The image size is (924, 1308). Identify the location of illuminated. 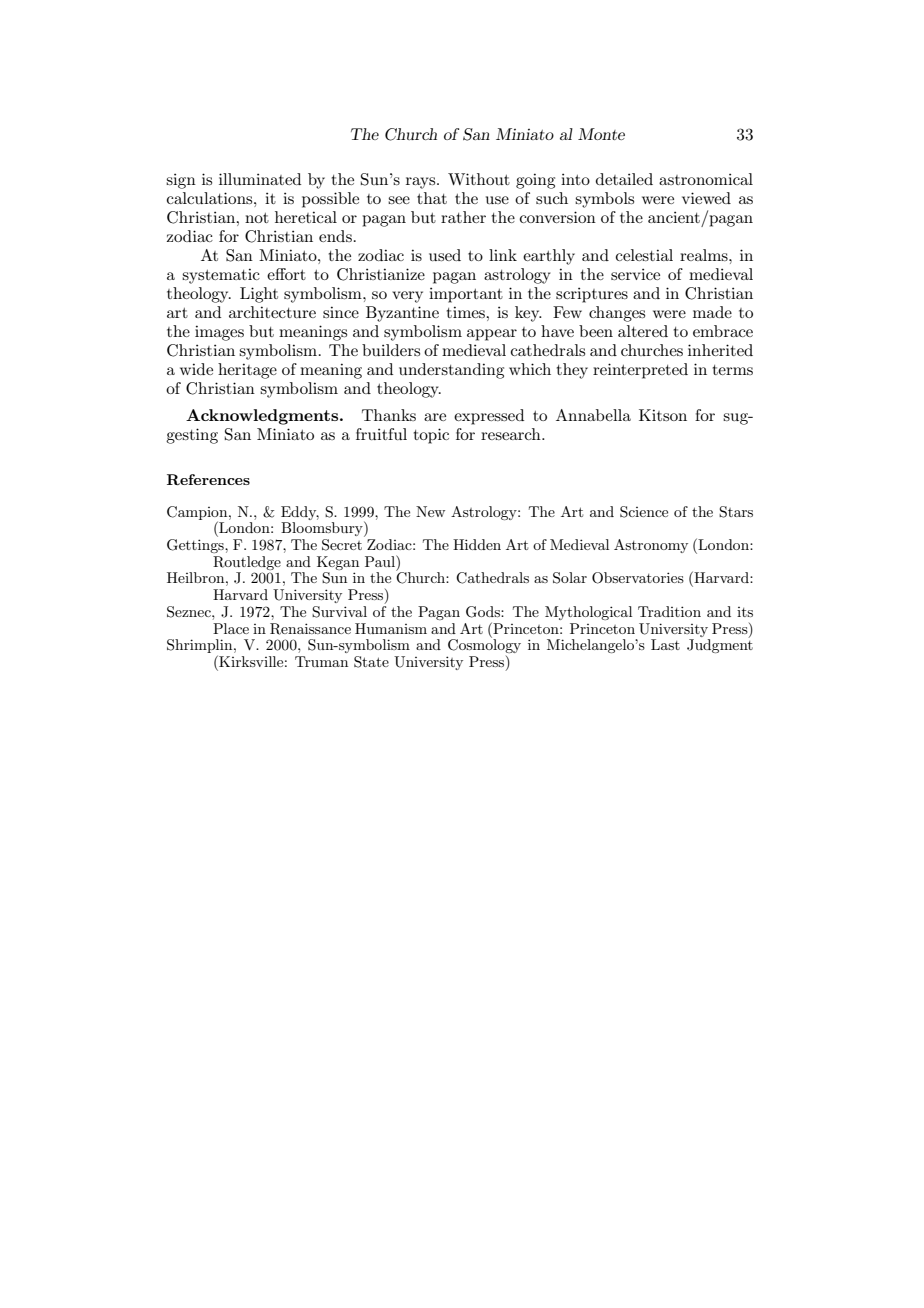
(260, 179).
